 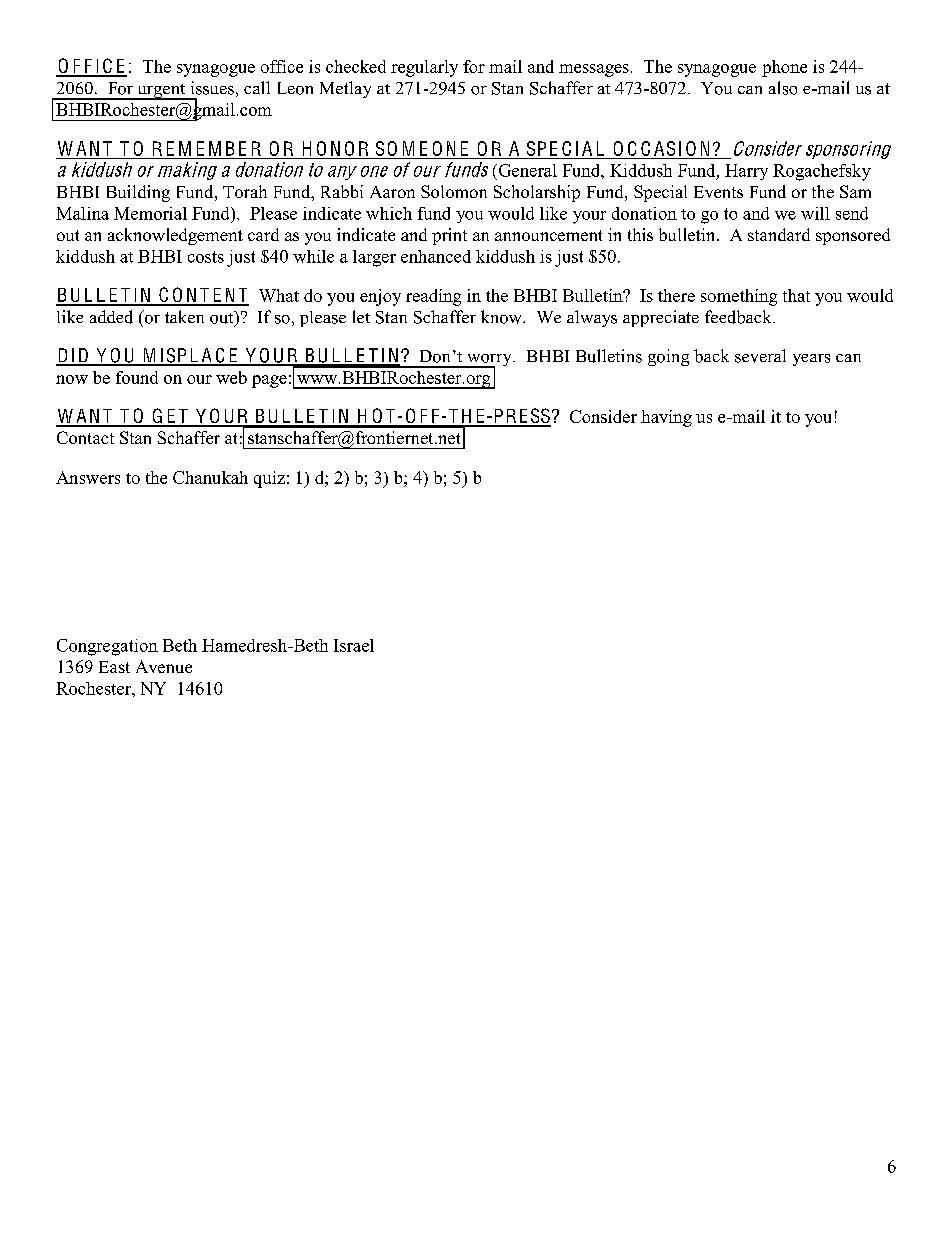 What do you see at coordinates (449, 236) in the screenshot?
I see `print` at bounding box center [449, 236].
